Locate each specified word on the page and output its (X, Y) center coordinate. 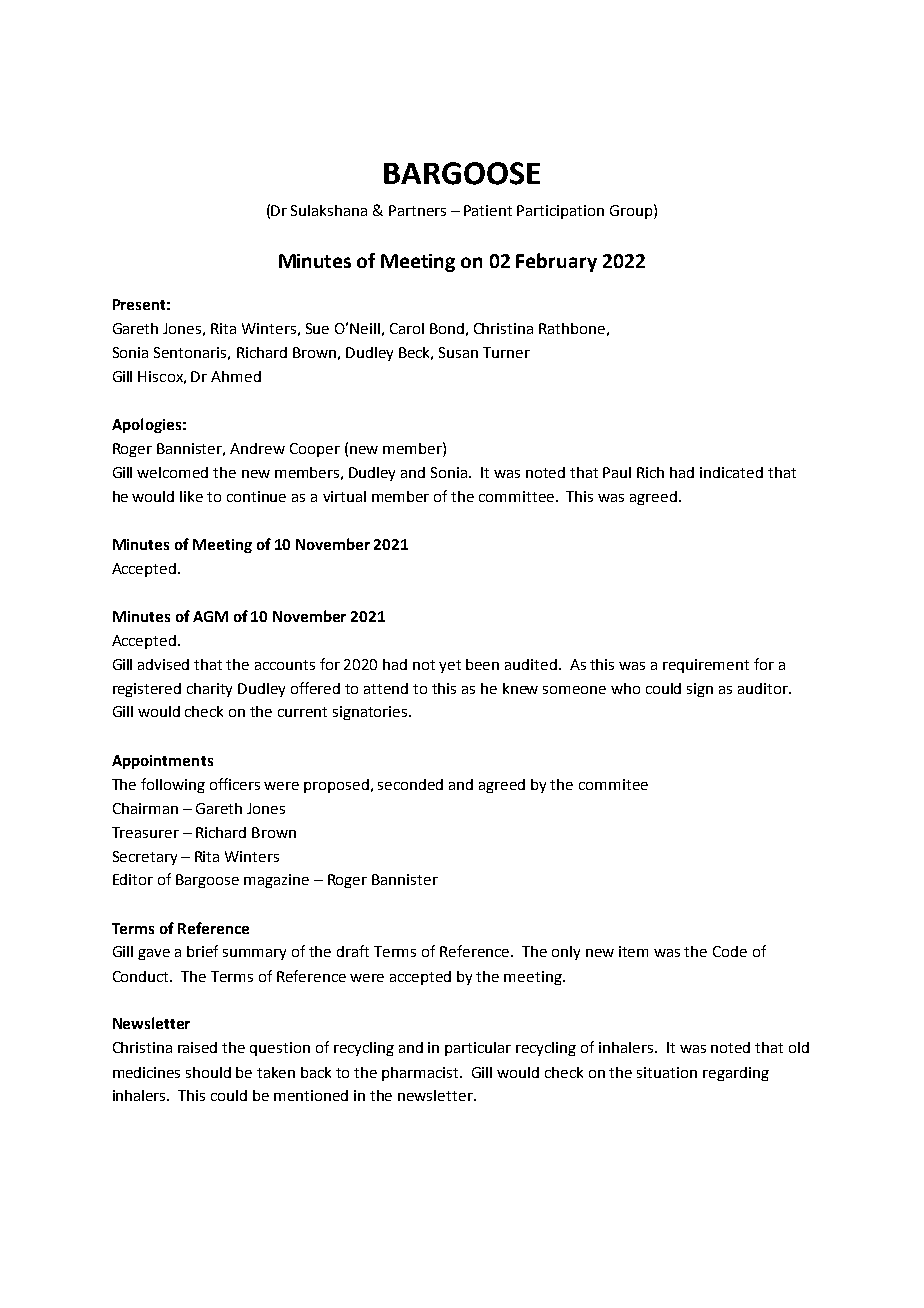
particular (478, 1049)
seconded (410, 784)
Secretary (145, 858)
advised (163, 664)
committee (516, 496)
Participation (560, 212)
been (482, 664)
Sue (317, 328)
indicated (731, 472)
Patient (488, 210)
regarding (736, 1074)
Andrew (257, 448)
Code (730, 951)
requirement (706, 666)
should (208, 1072)
